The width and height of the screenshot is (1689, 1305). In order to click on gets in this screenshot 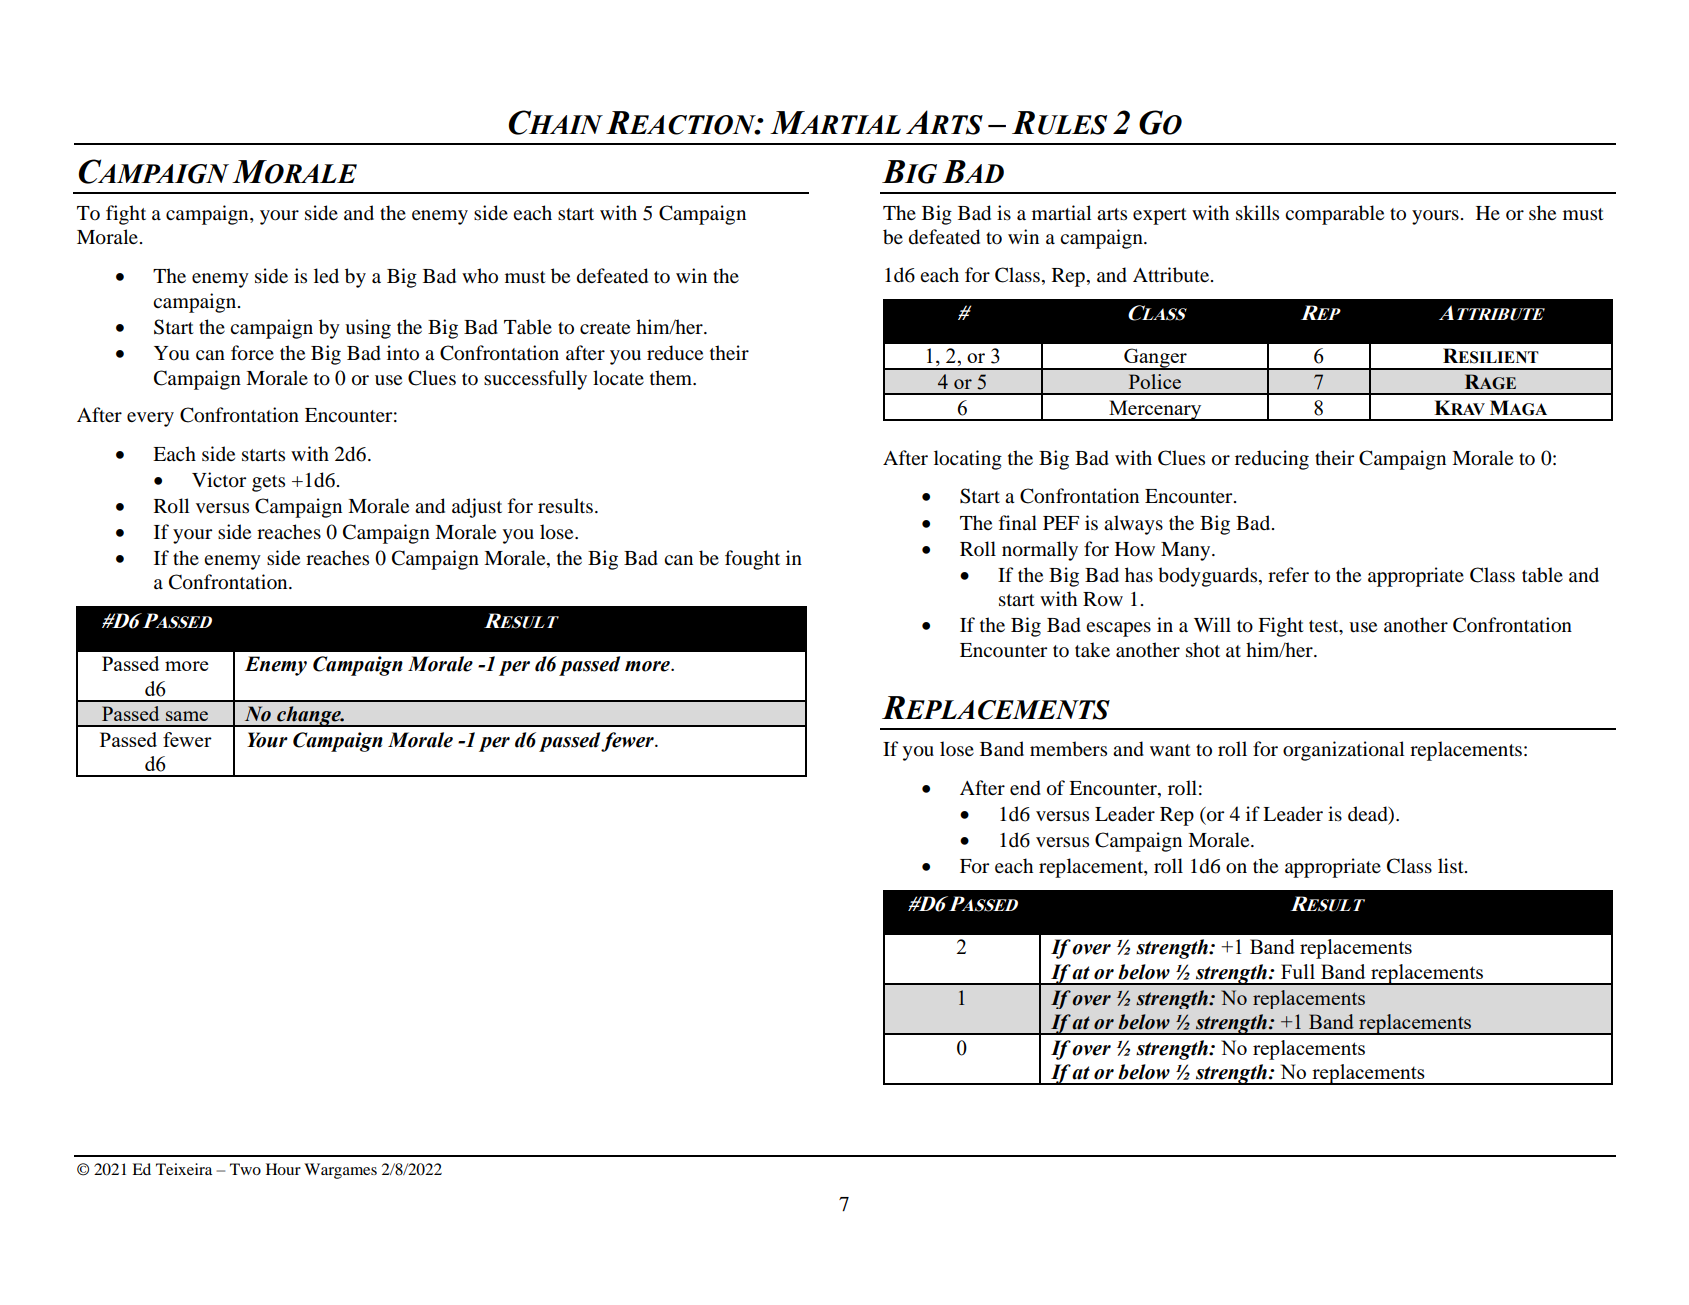, I will do `click(268, 483)`.
